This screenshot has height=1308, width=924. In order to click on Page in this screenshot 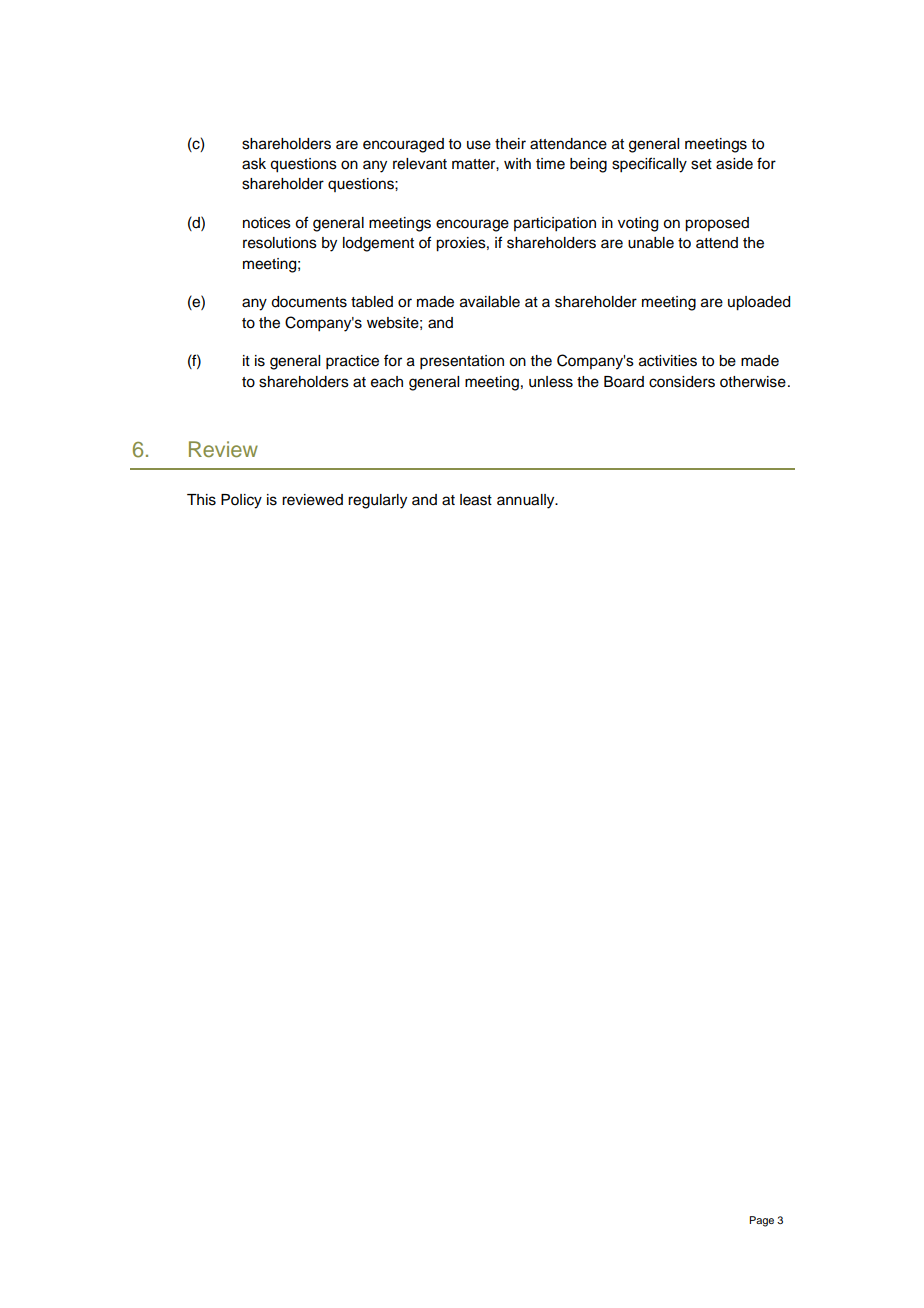, I will do `click(761, 1221)`.
